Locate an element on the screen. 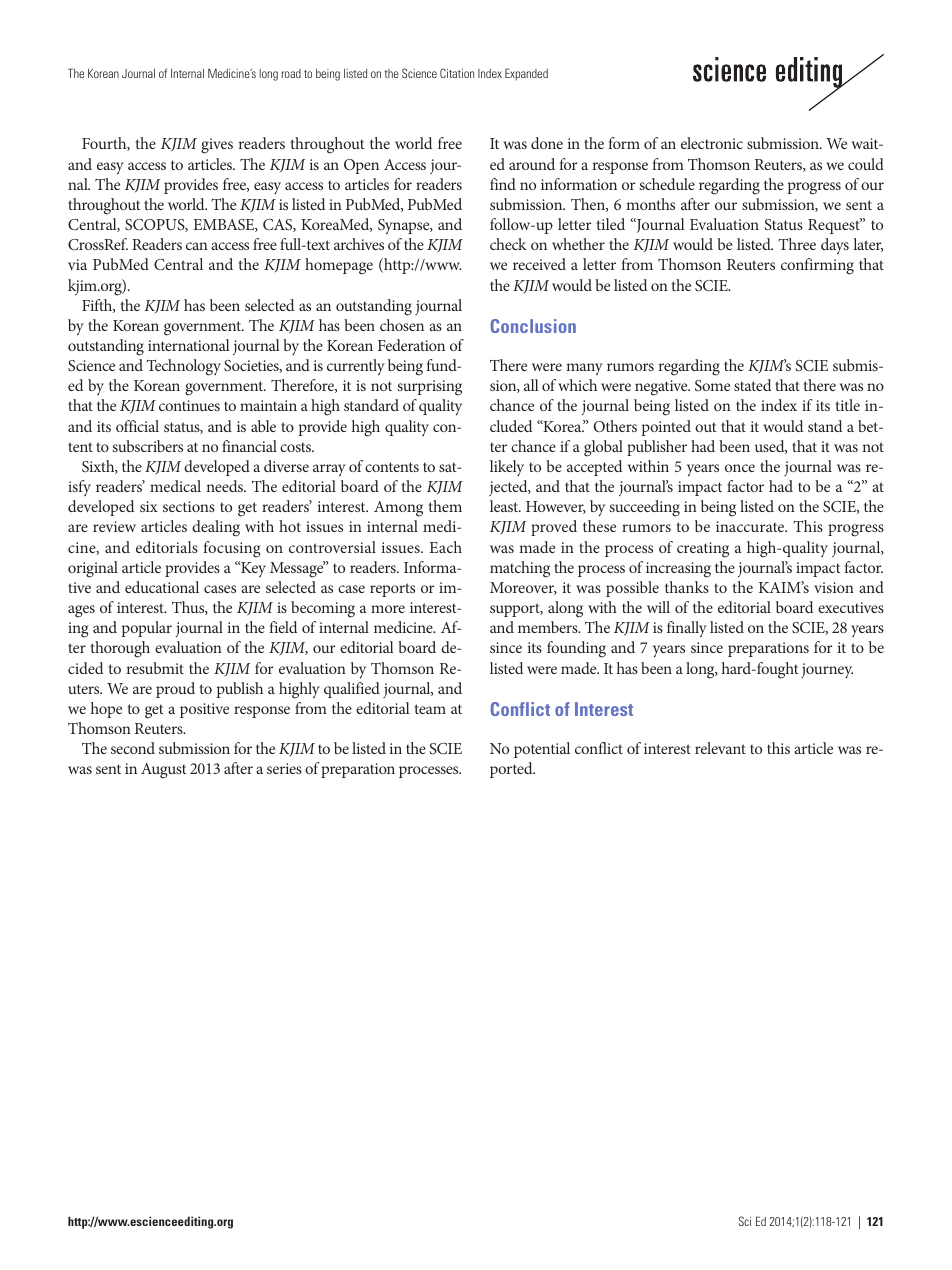  gives is located at coordinates (217, 146).
